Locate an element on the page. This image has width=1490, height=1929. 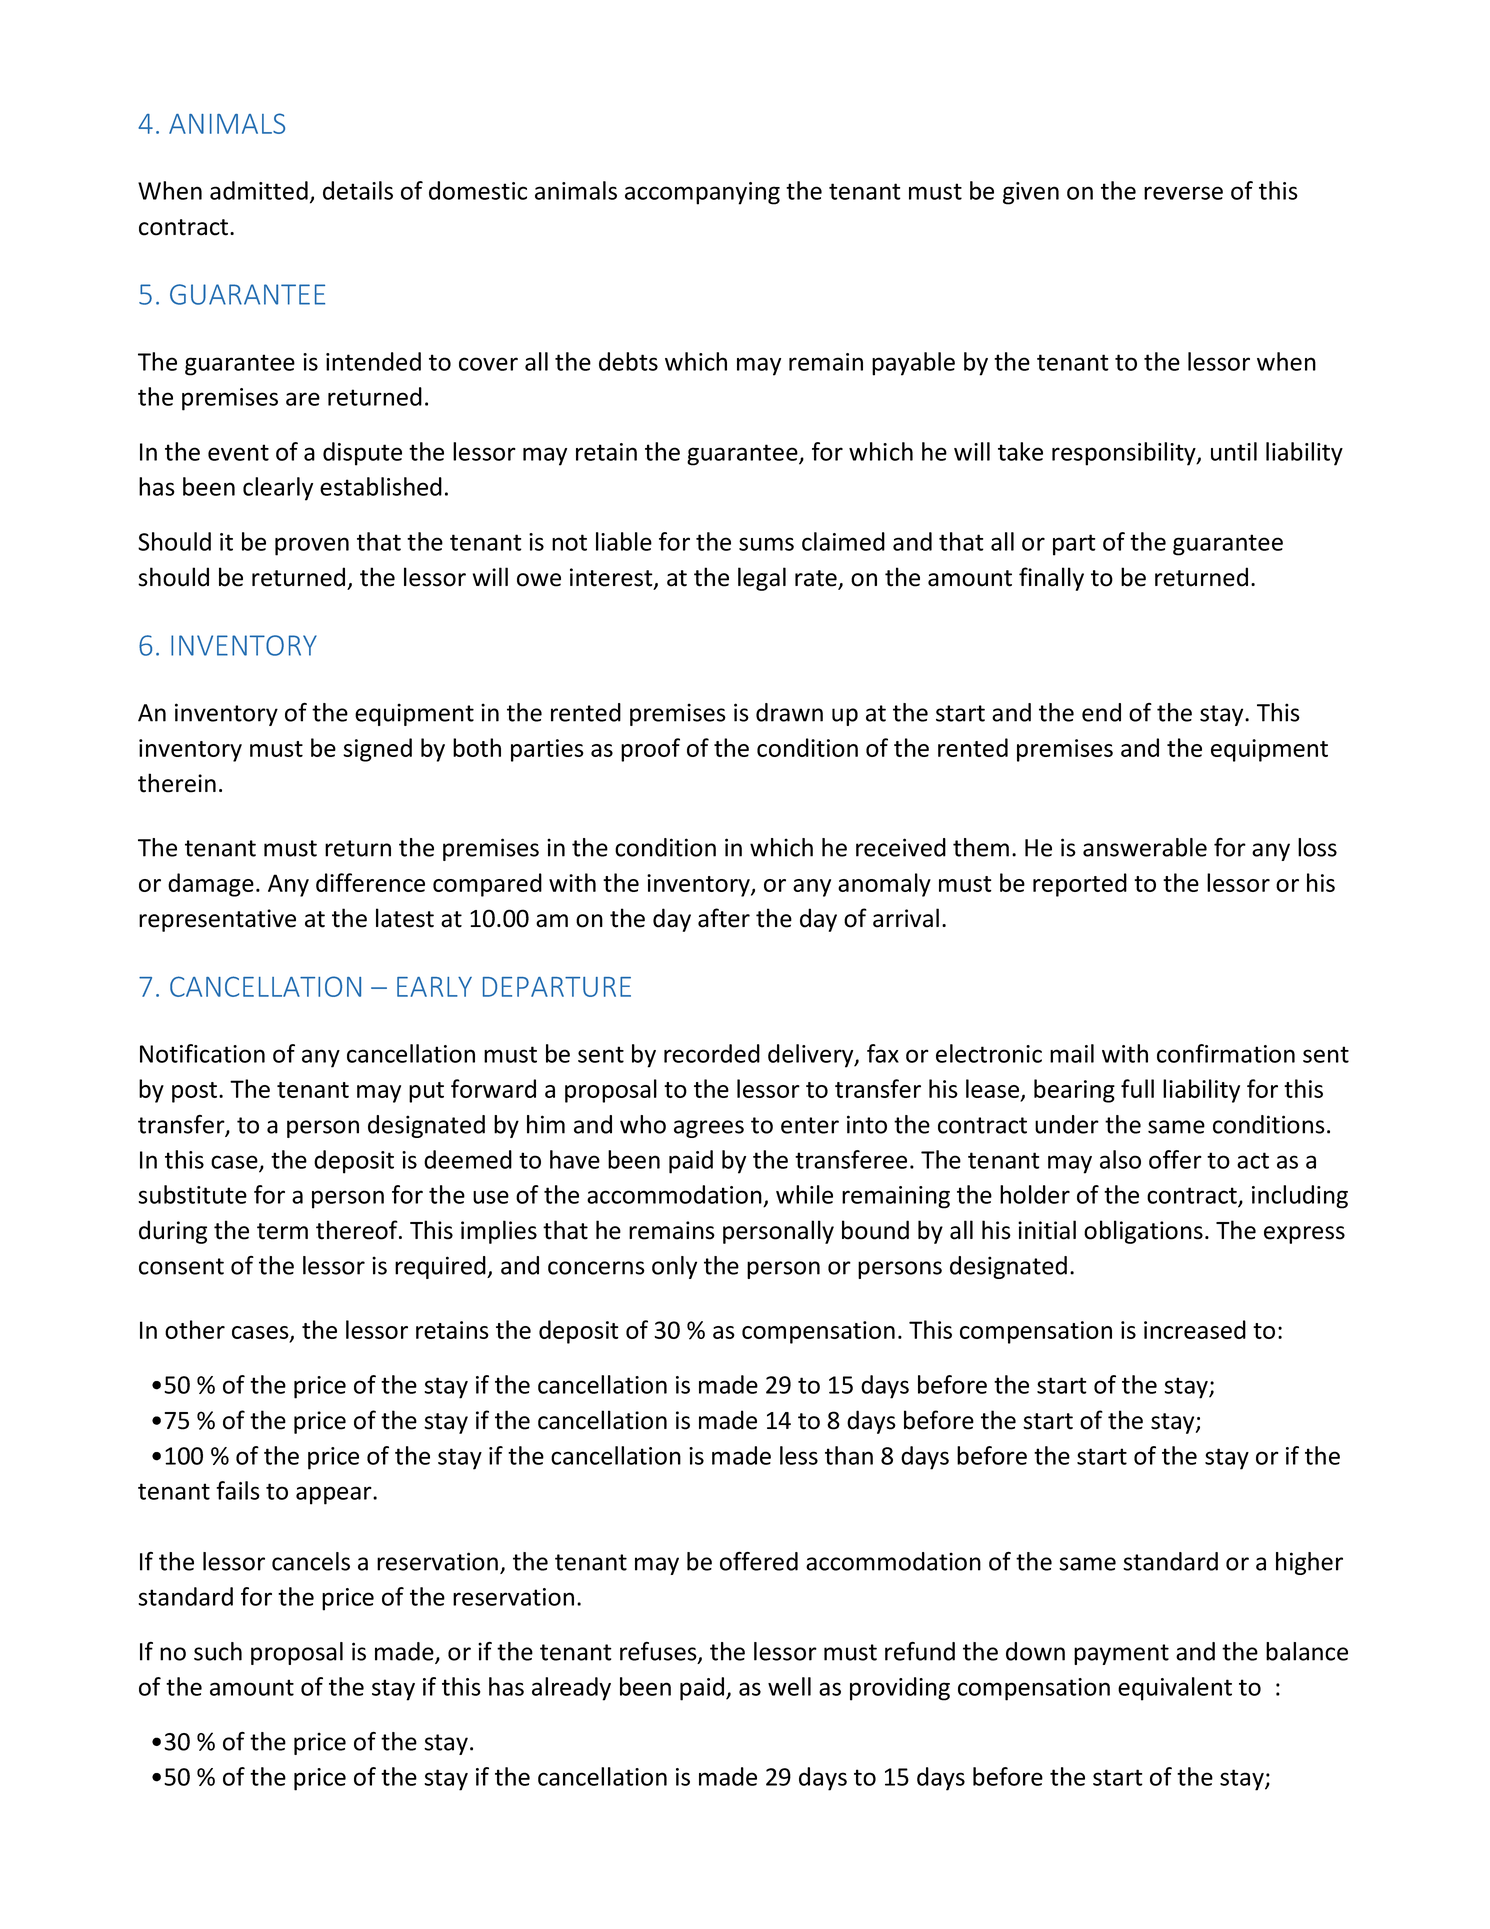
such is located at coordinates (218, 1651).
